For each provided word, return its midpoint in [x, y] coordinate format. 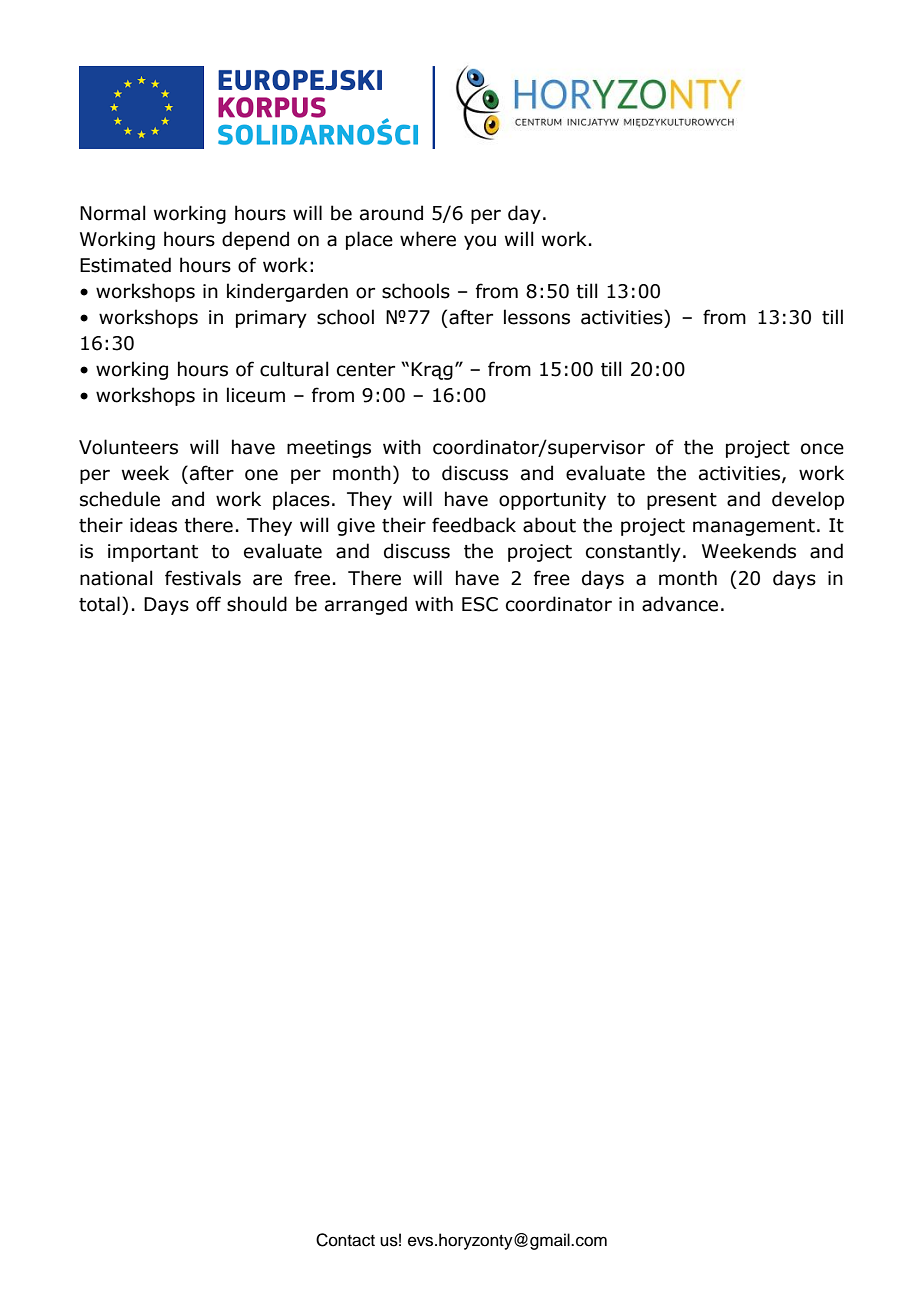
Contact [345, 1240]
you [480, 242]
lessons [537, 317]
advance [680, 604]
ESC [480, 604]
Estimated [125, 265]
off [208, 604]
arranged [366, 605]
